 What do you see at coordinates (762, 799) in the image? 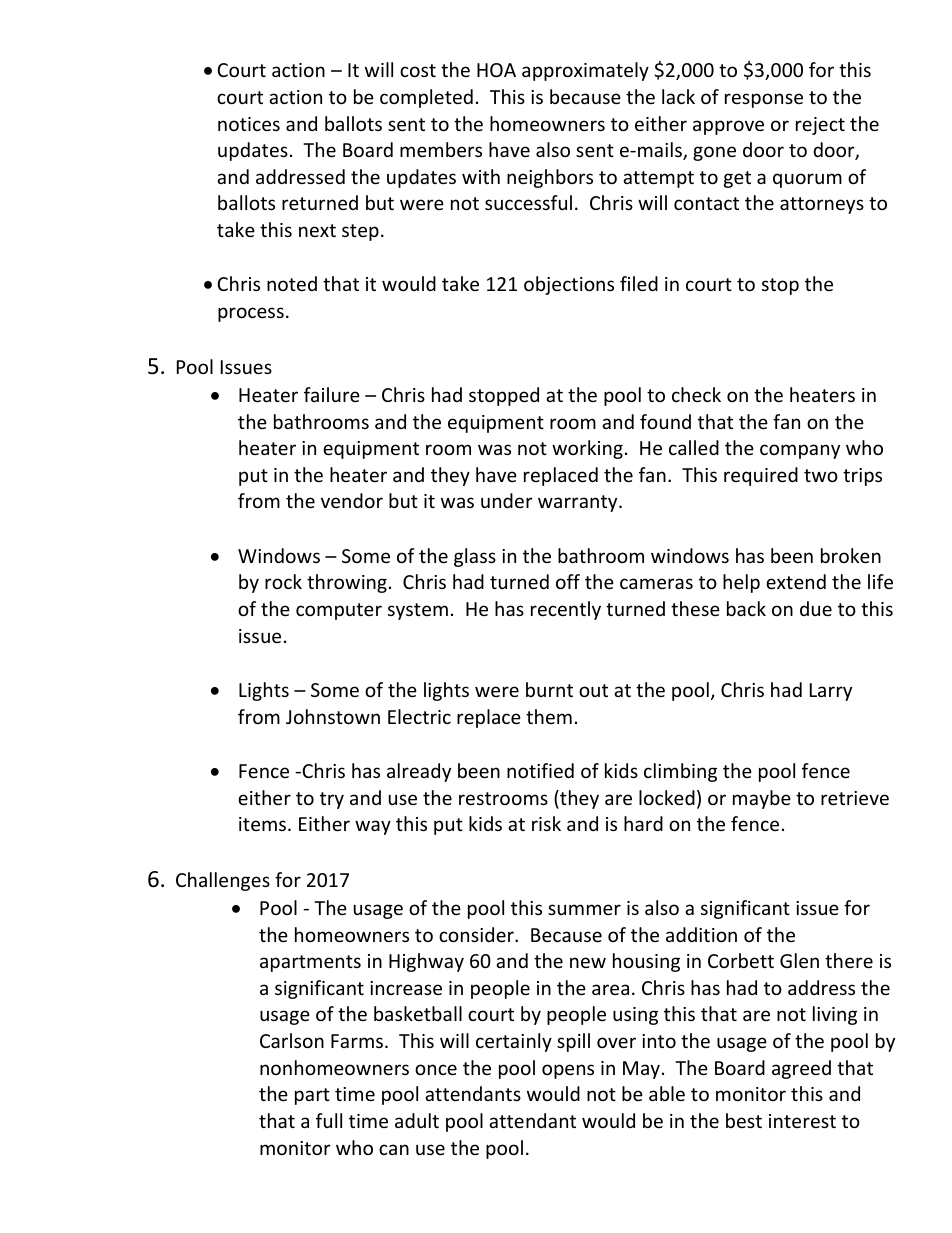
I see `maybe` at bounding box center [762, 799].
